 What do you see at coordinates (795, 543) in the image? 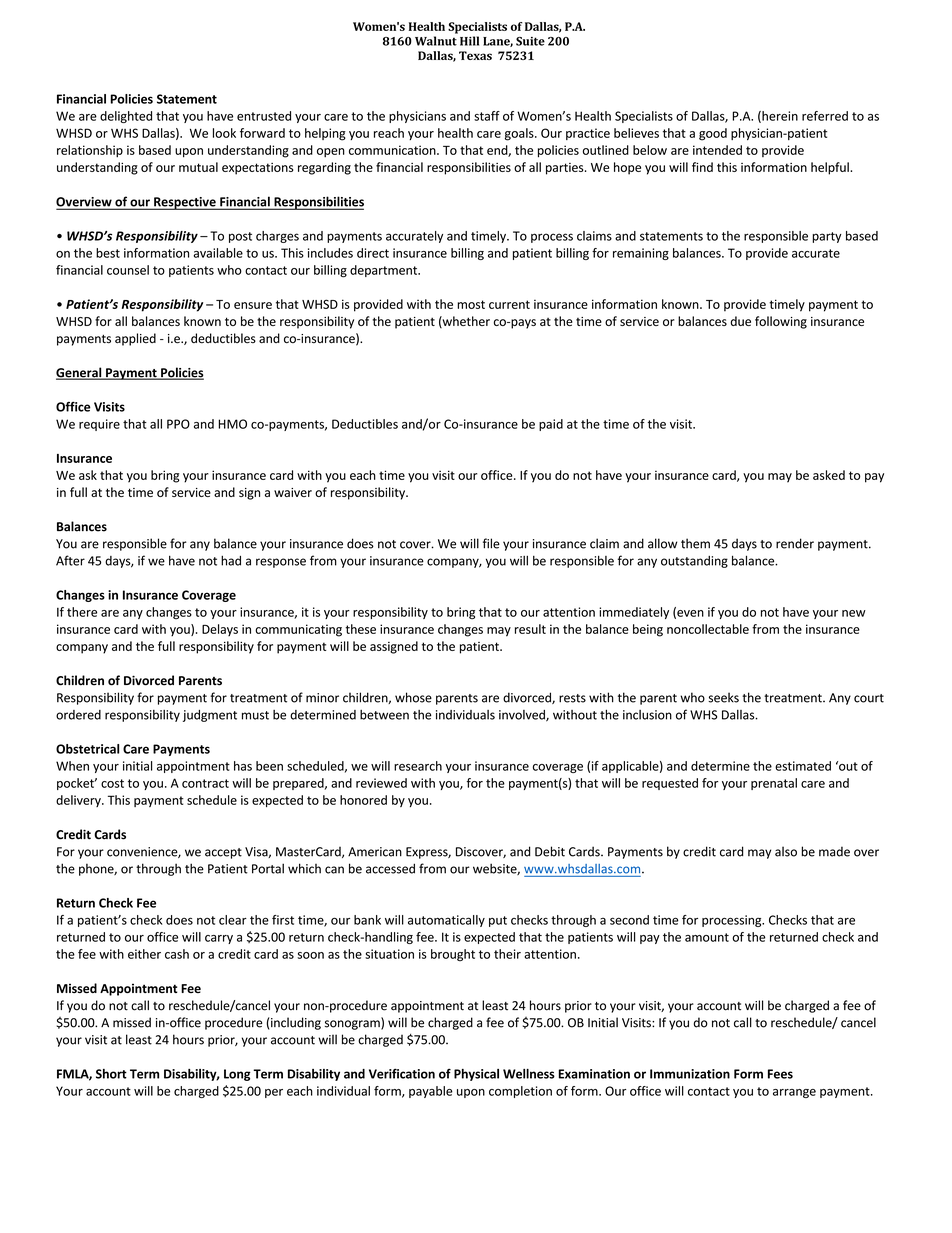
I see `render` at bounding box center [795, 543].
